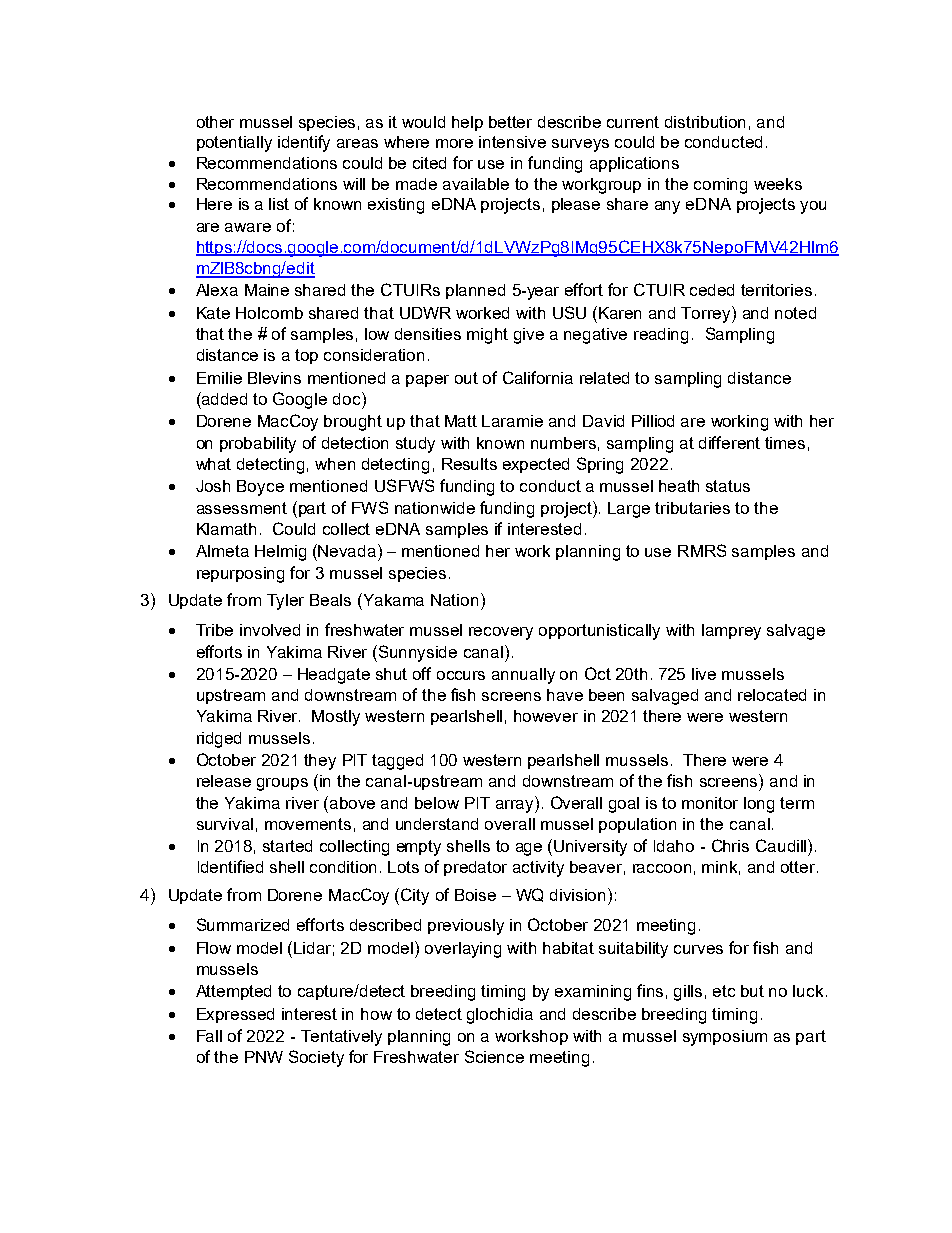 This document has height=1233, width=952. I want to click on Tyler, so click(285, 602).
